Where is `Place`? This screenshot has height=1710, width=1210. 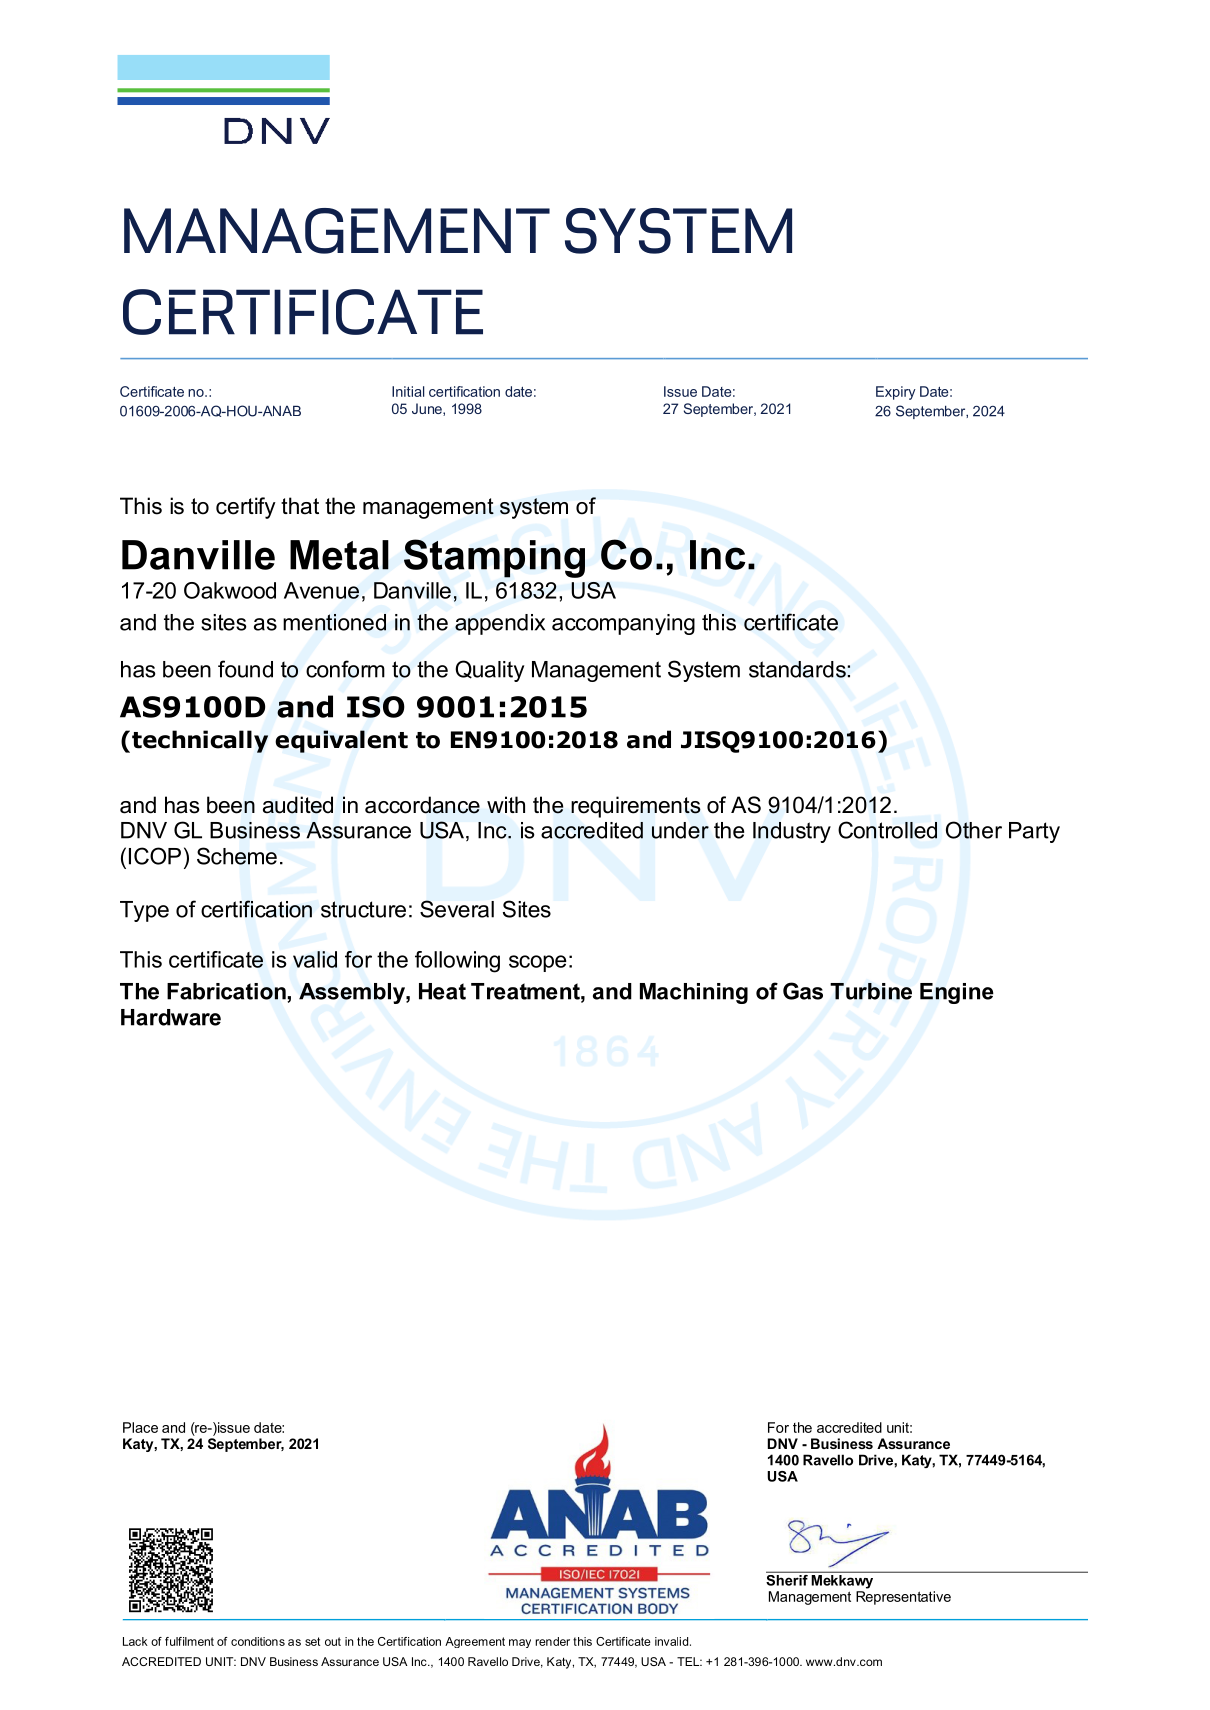
Place is located at coordinates (140, 1427).
